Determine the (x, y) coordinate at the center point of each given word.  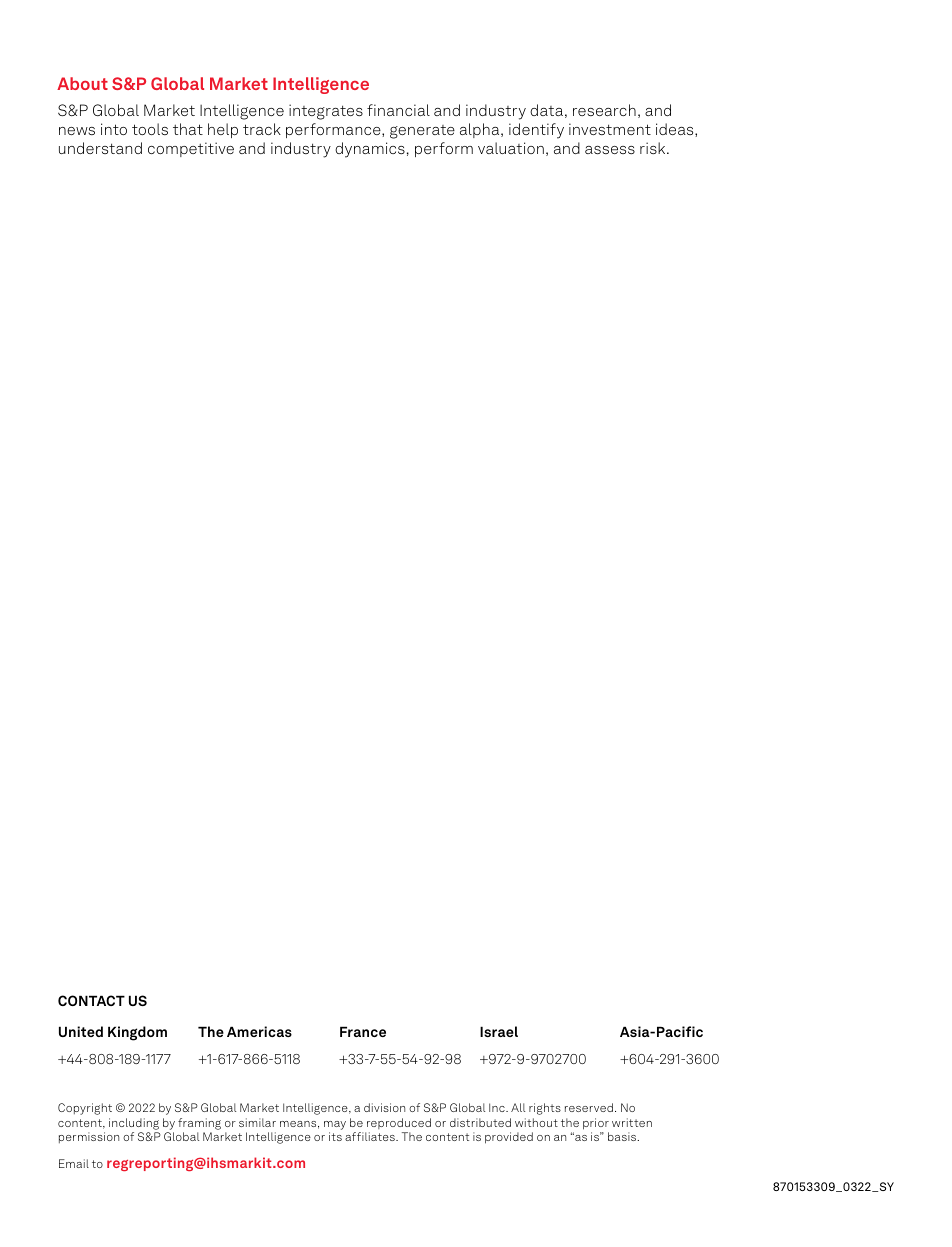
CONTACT (91, 1000)
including (134, 1124)
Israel (499, 1031)
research (604, 110)
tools (150, 129)
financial (398, 110)
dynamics (370, 150)
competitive (191, 149)
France (363, 1031)
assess (610, 150)
